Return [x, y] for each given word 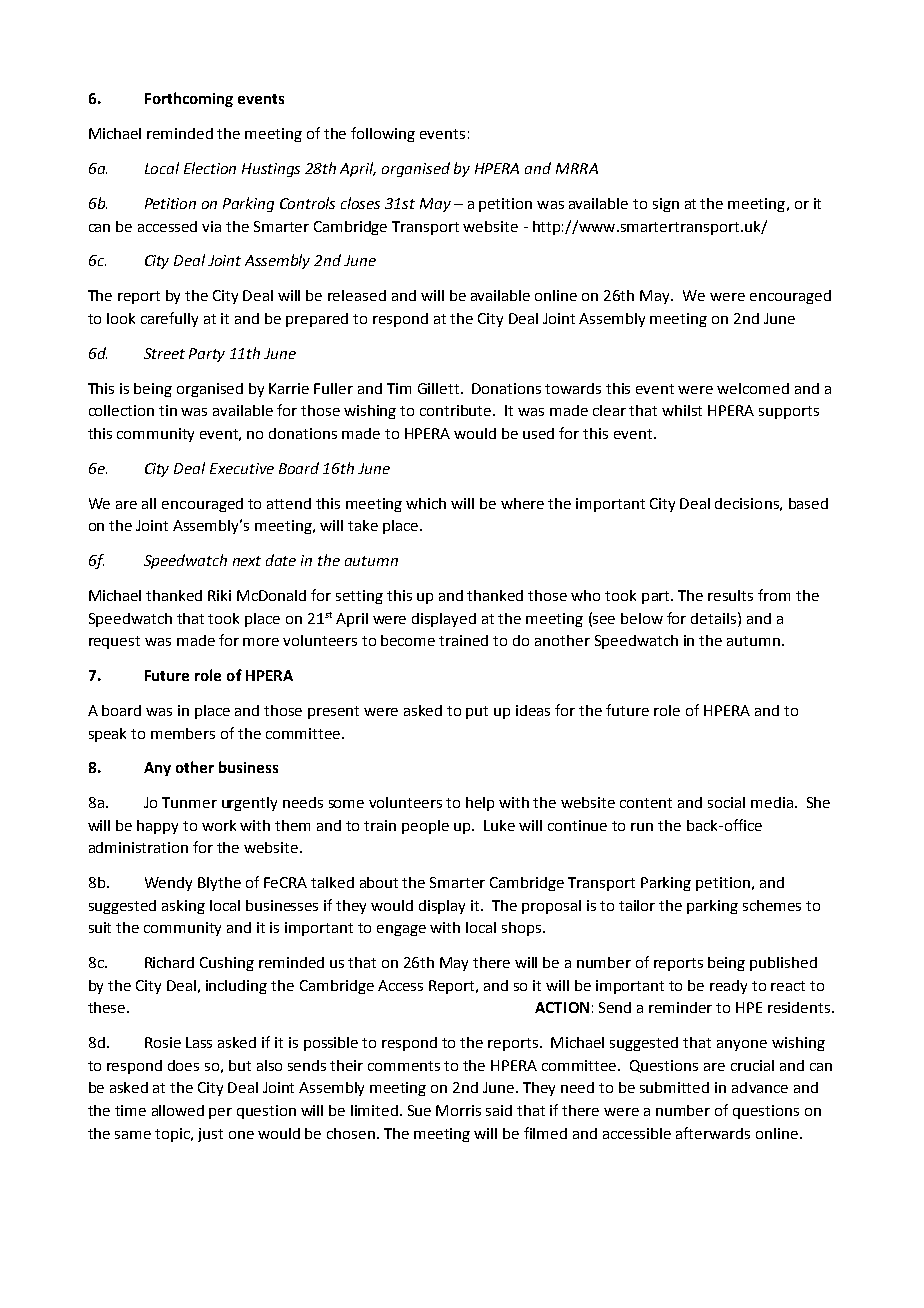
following [383, 134]
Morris [458, 1110]
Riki [219, 595]
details [715, 618]
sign [666, 205]
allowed [178, 1110]
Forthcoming [189, 99]
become [408, 640]
